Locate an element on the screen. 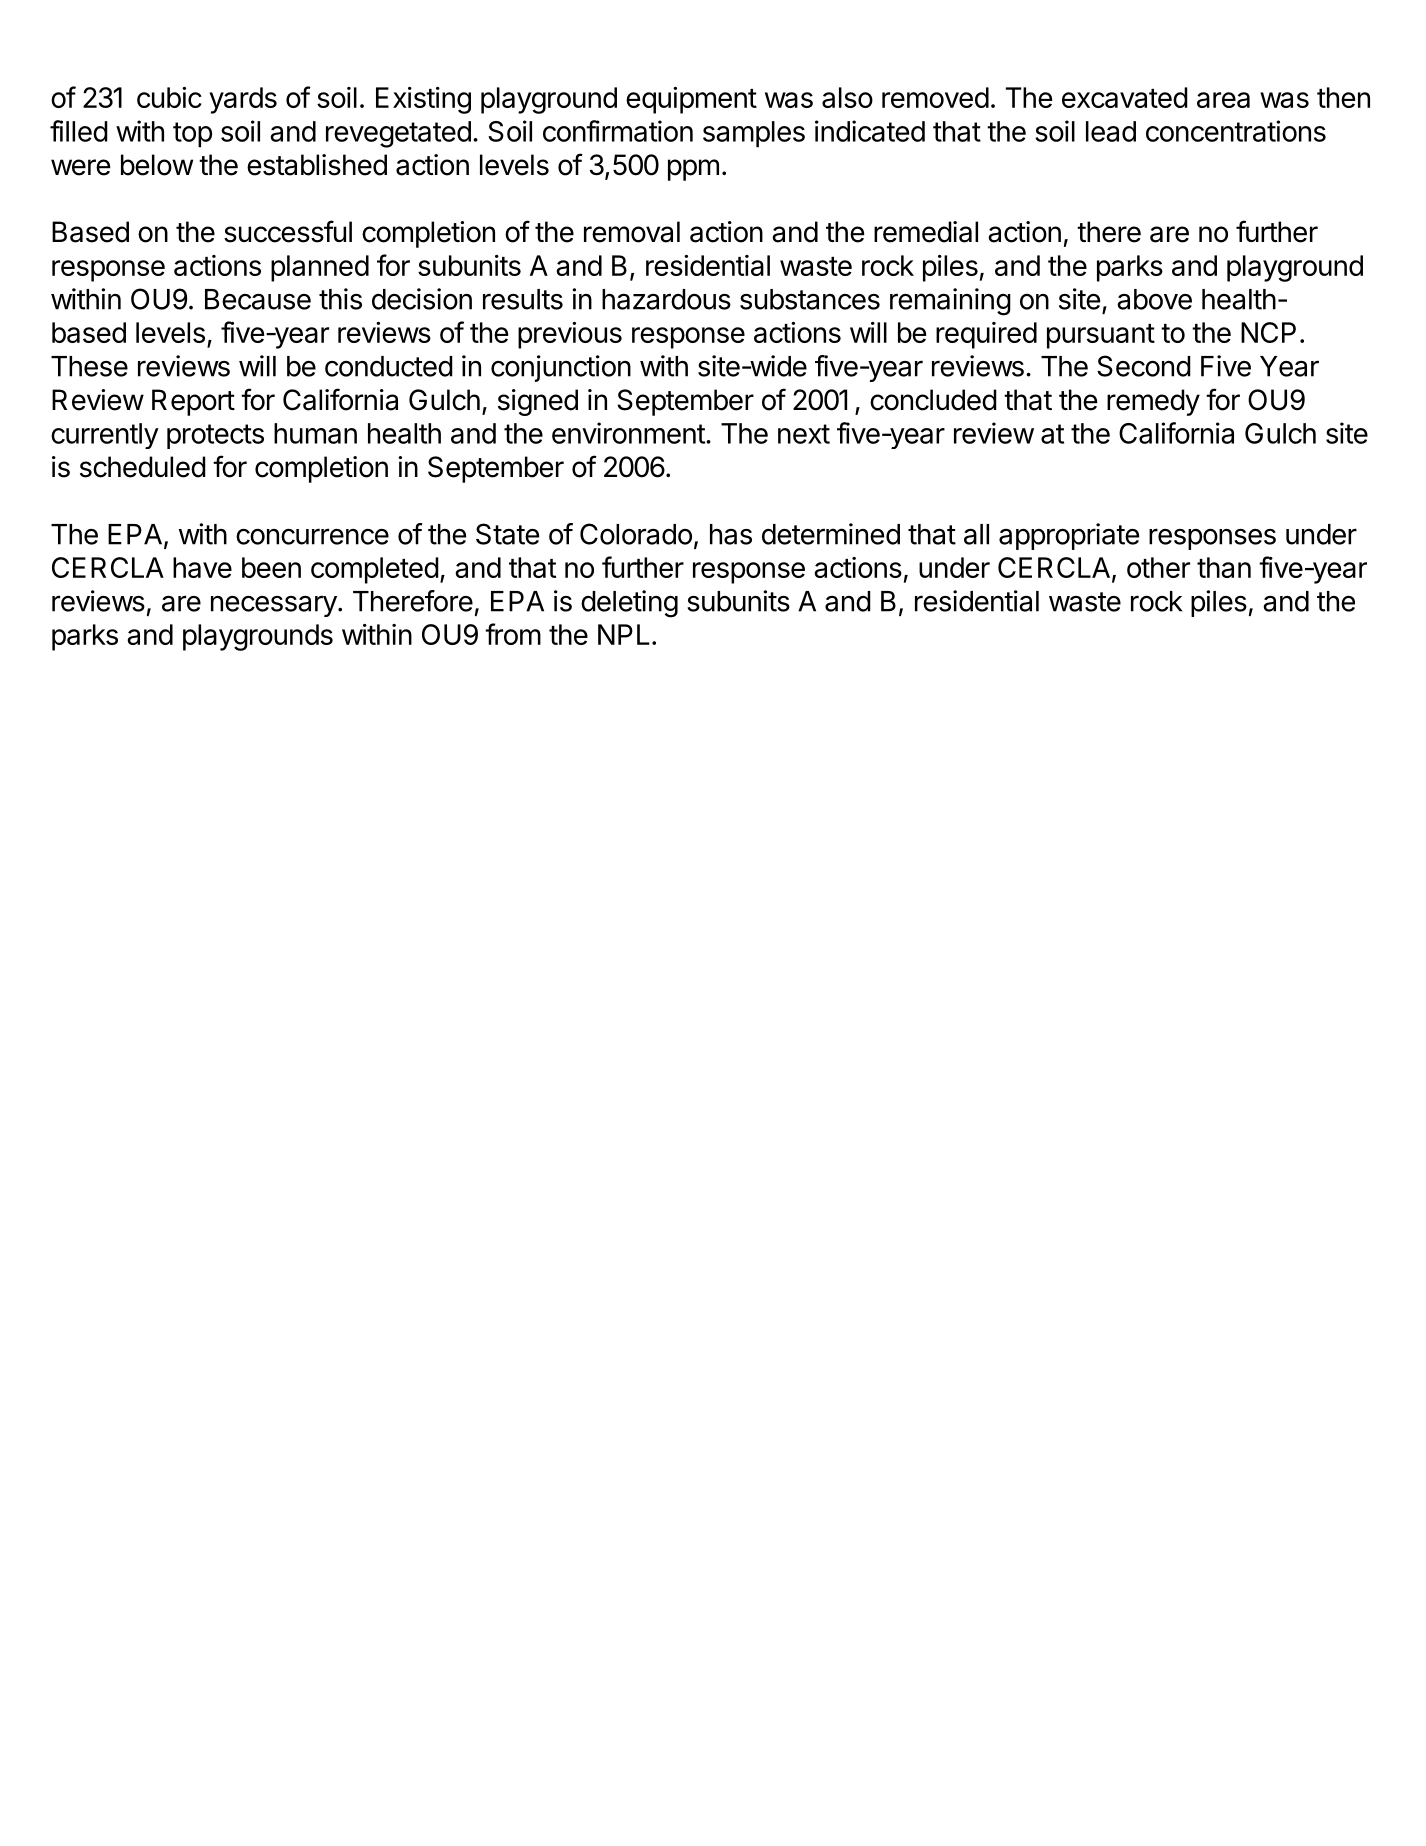  concurrence is located at coordinates (312, 536).
